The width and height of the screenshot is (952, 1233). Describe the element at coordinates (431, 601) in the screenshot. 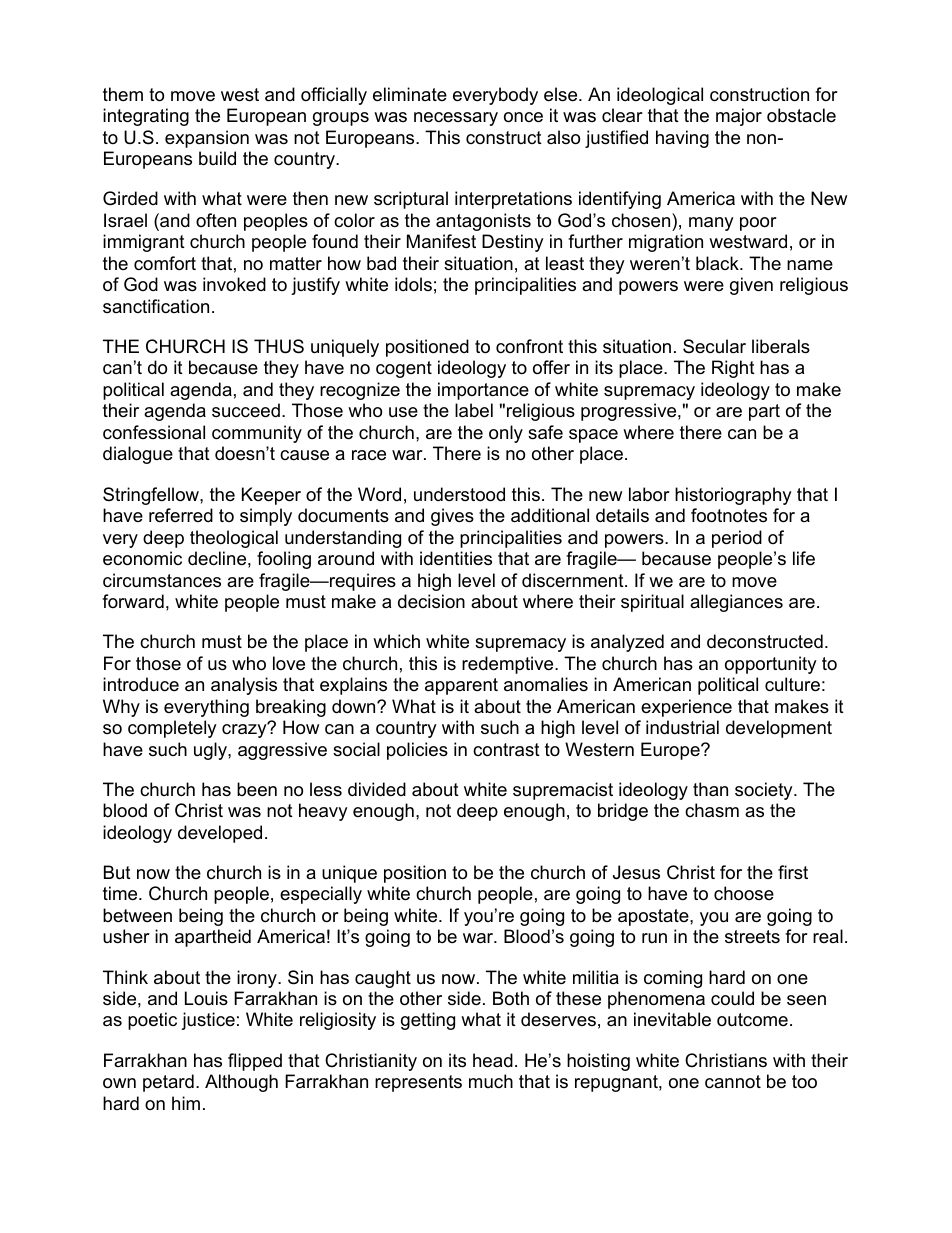

I see `decision` at that location.
